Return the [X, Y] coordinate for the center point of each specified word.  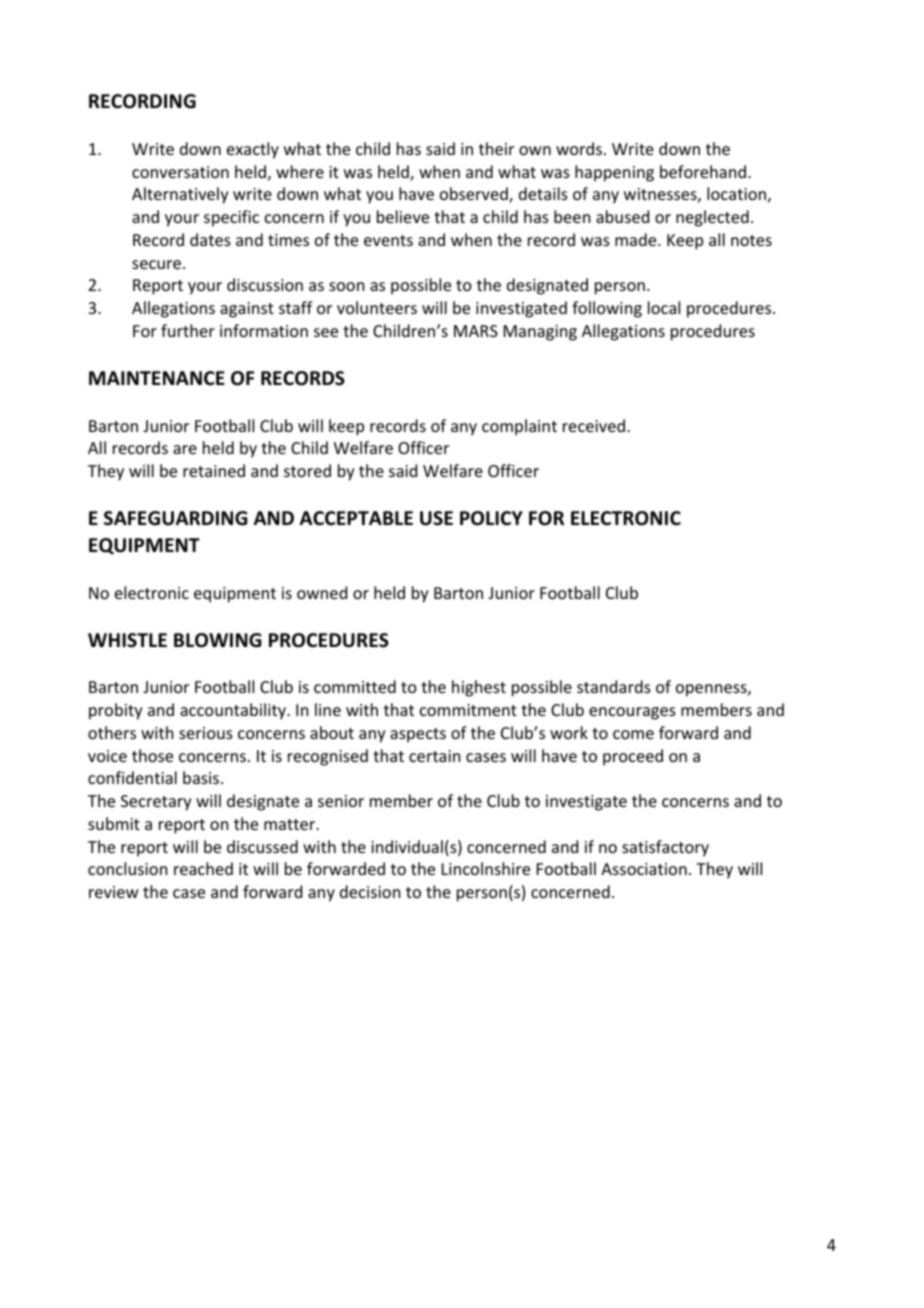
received [594, 425]
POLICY [491, 518]
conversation [180, 172]
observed [475, 195]
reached [203, 868]
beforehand [704, 171]
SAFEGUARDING [175, 518]
